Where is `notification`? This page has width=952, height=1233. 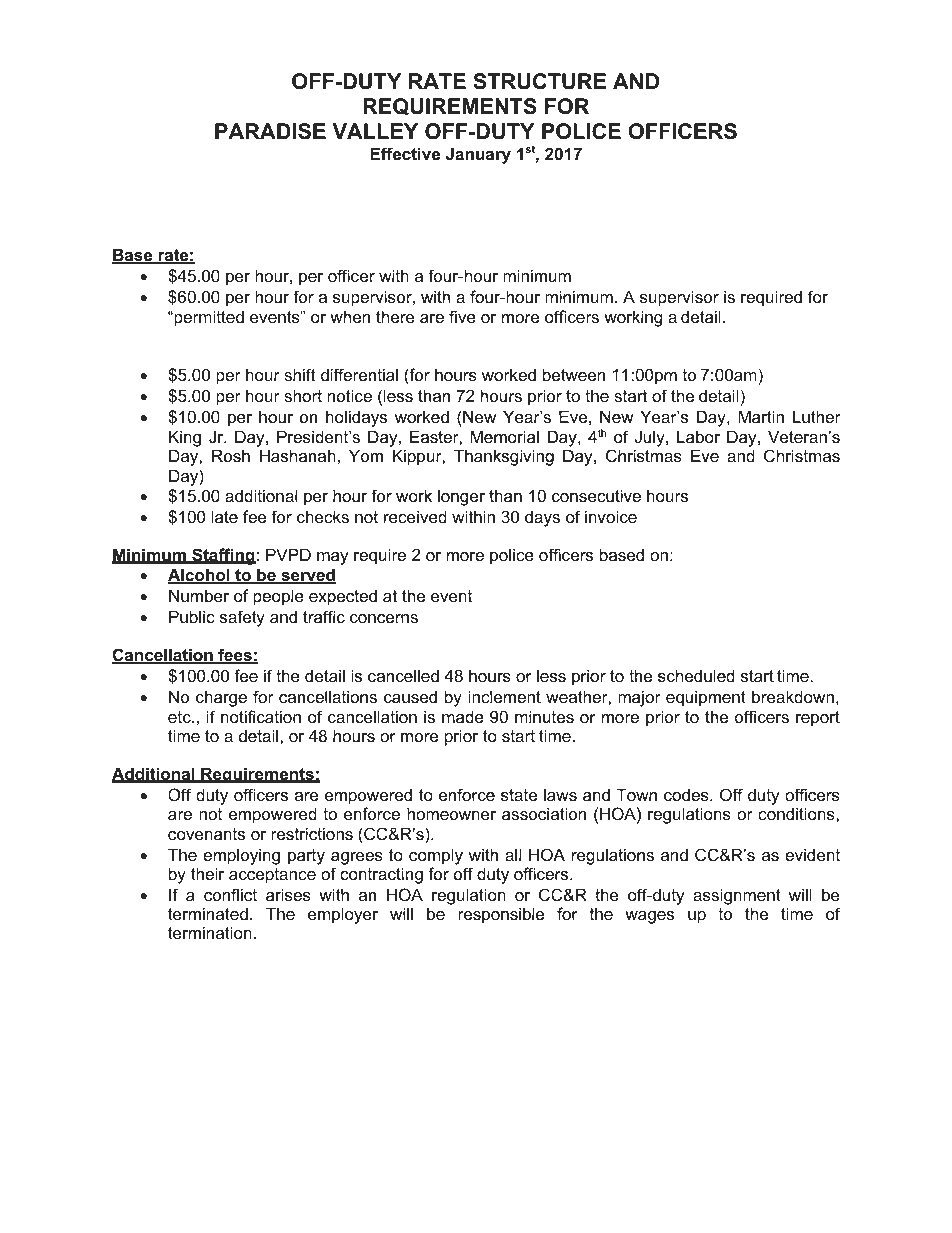 notification is located at coordinates (261, 717).
